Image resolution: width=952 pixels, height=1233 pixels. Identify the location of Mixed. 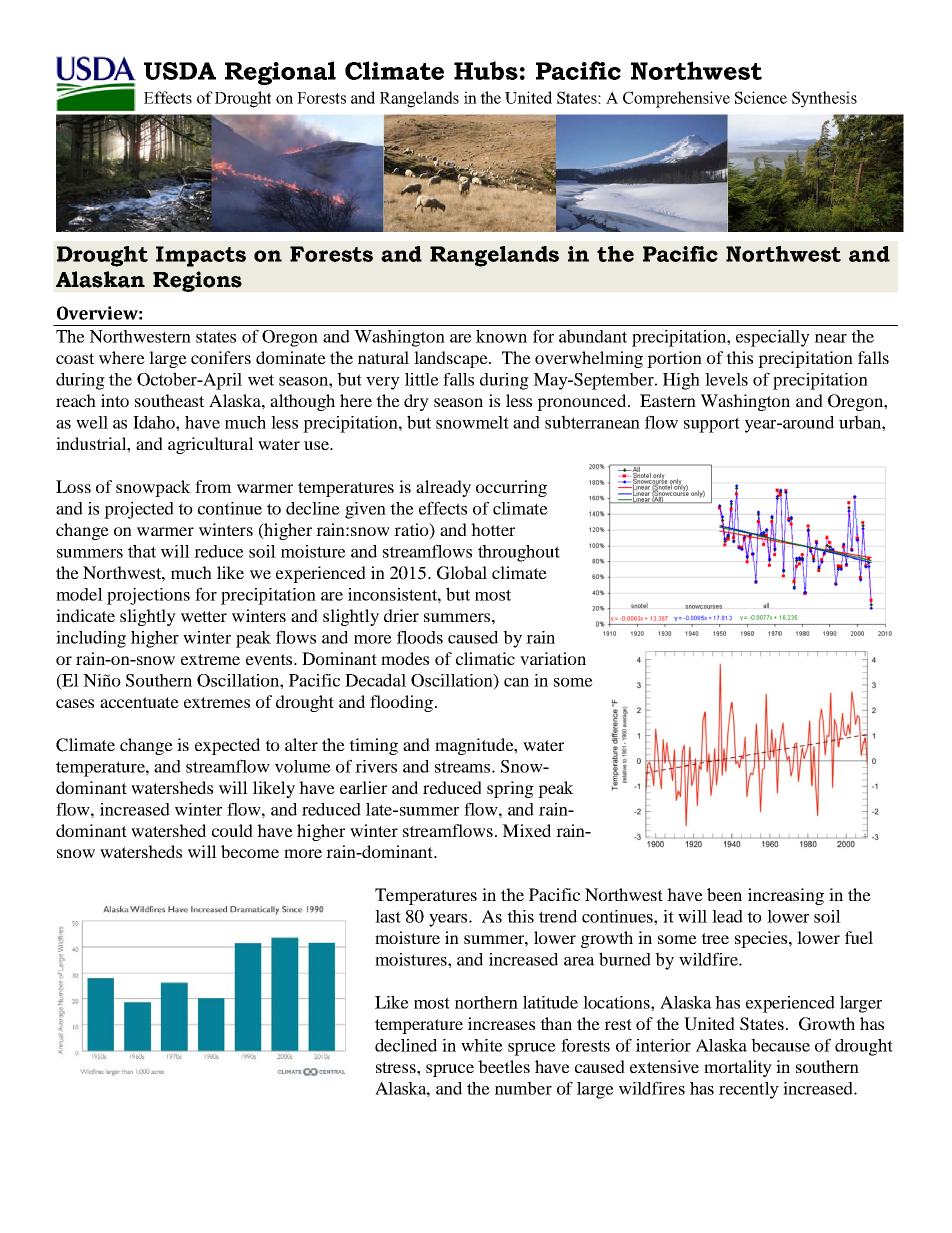
(526, 830).
